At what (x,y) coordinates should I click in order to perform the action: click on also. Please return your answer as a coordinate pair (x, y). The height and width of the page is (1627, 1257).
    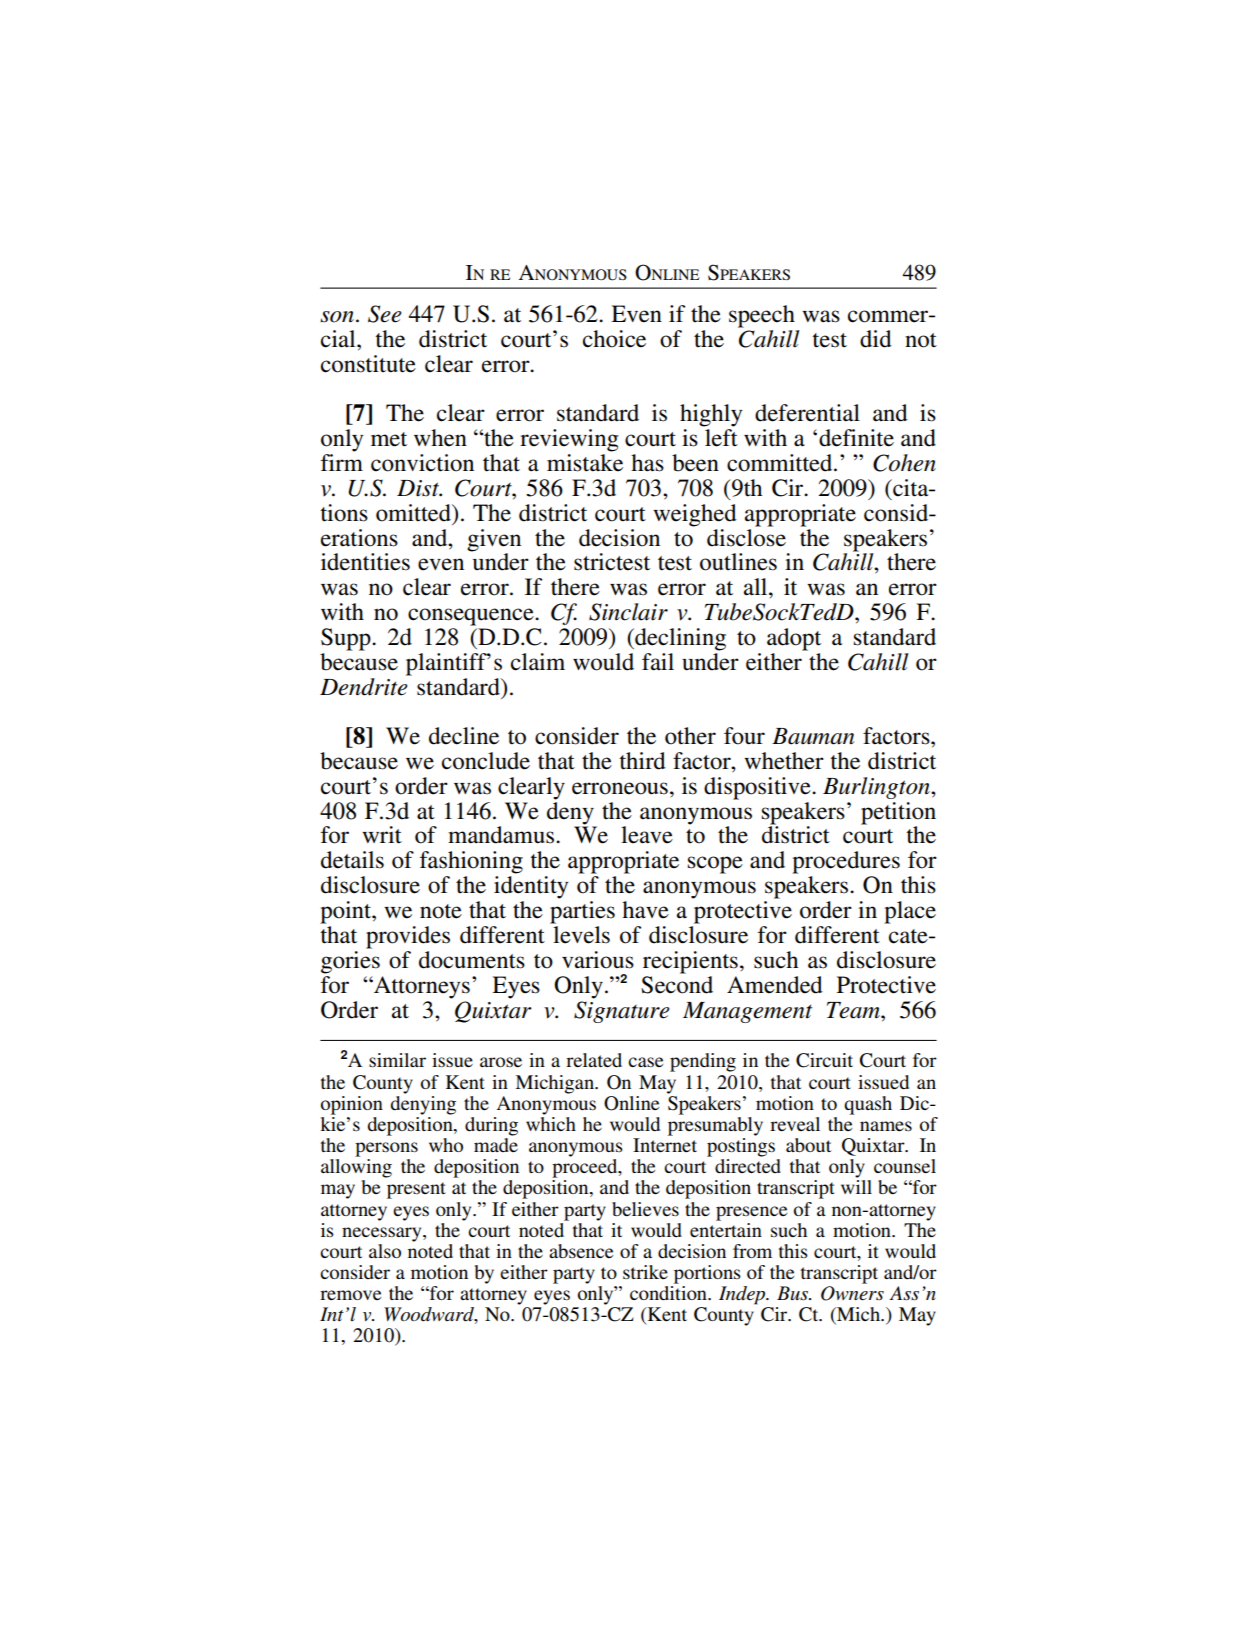
    Looking at the image, I should click on (385, 1251).
